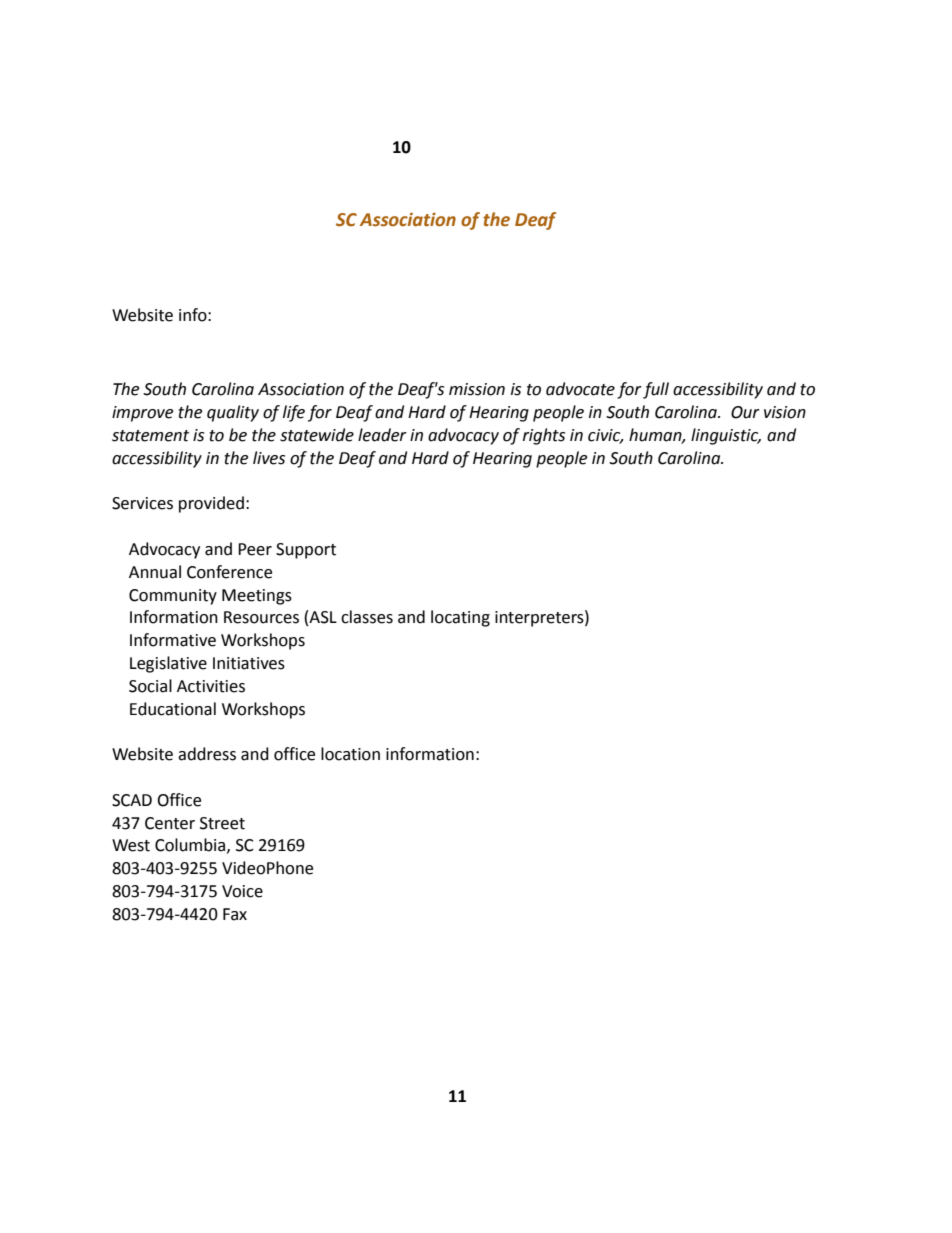  What do you see at coordinates (249, 663) in the screenshot?
I see `Initiatives` at bounding box center [249, 663].
